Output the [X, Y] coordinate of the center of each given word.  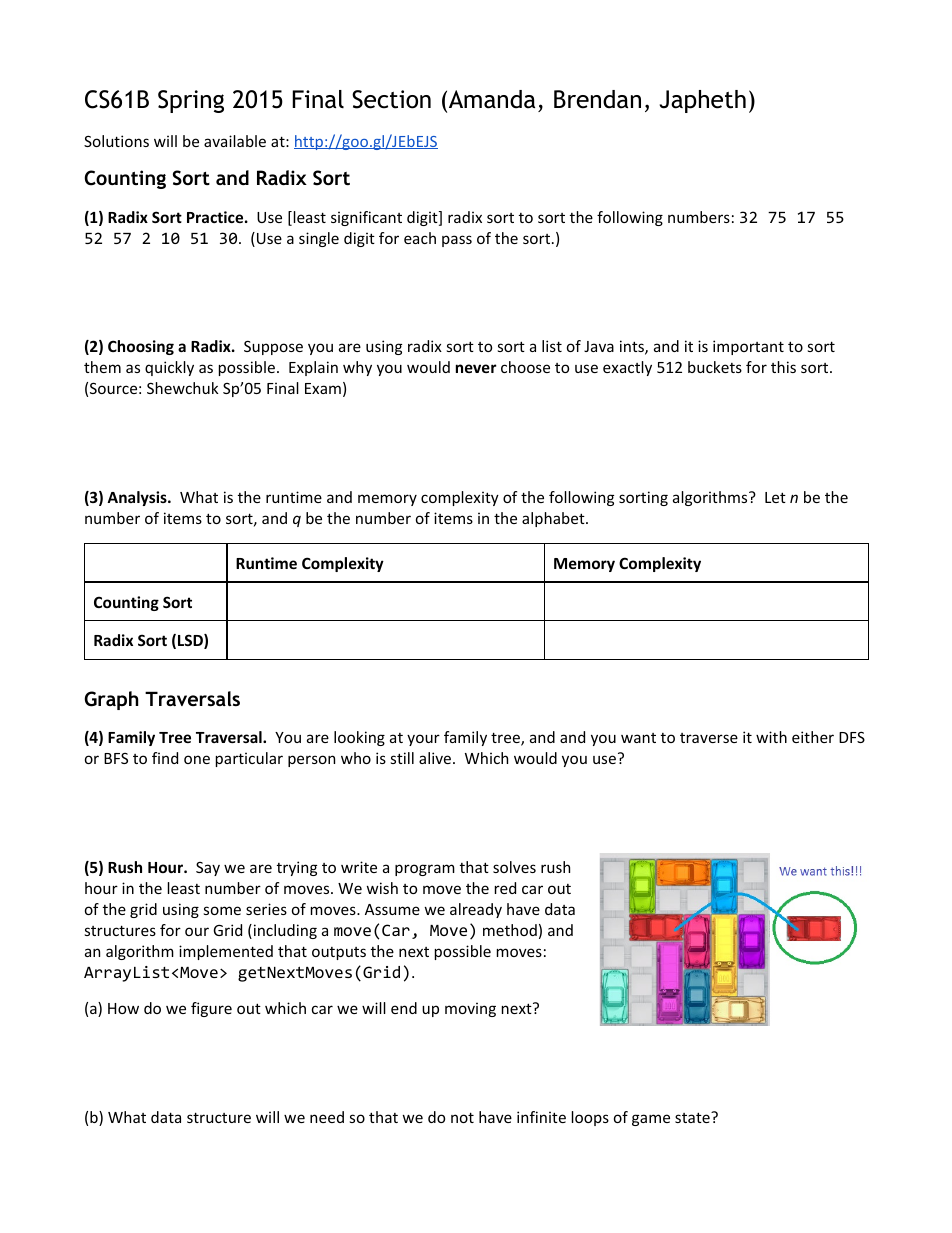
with [771, 737]
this [783, 367]
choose [525, 367]
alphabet [554, 519]
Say [208, 869]
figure [211, 1009]
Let [775, 497]
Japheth [703, 101]
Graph [111, 700]
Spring [191, 101]
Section [391, 99]
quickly [169, 368]
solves [514, 867]
